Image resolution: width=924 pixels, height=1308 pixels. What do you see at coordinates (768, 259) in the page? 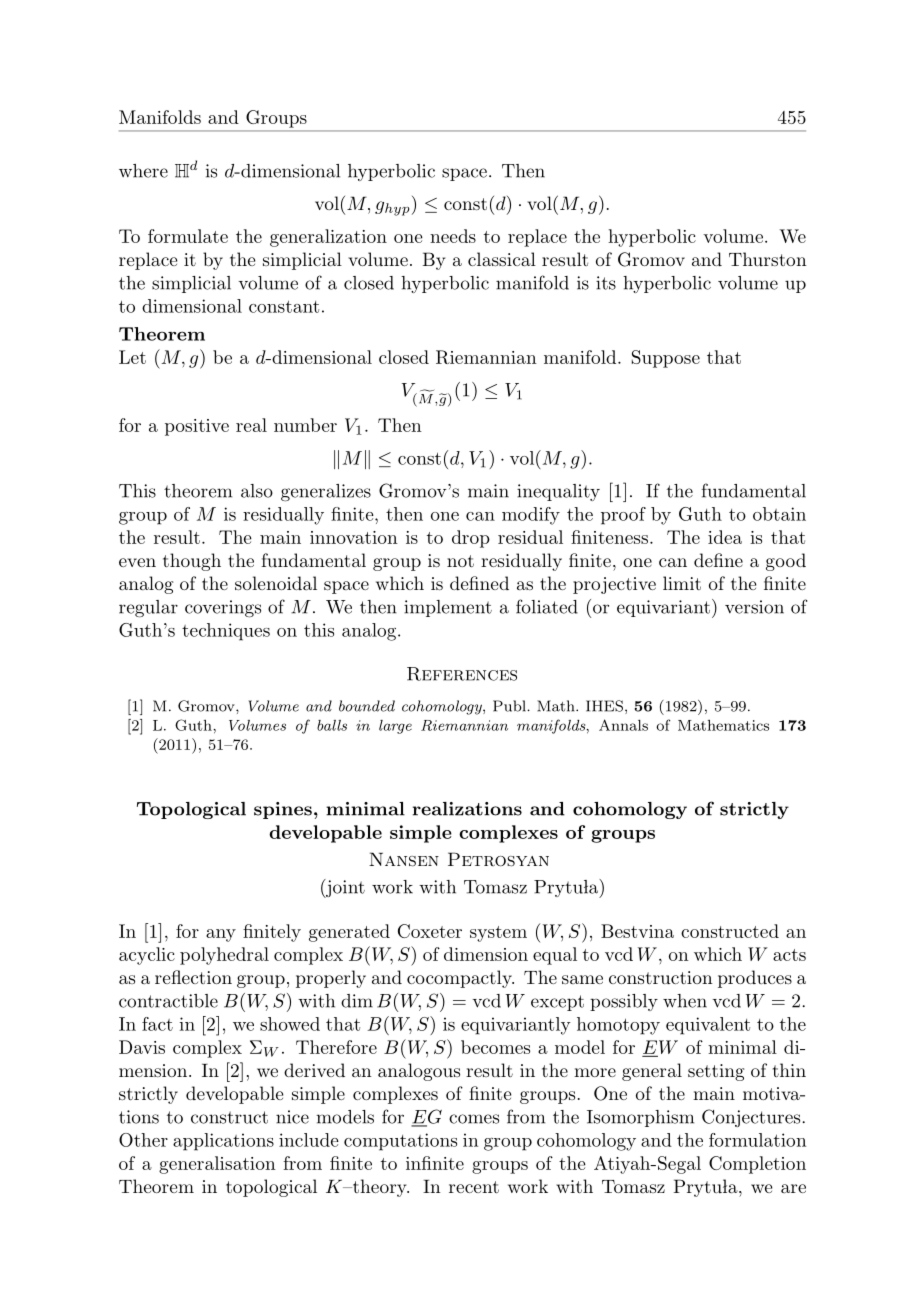
I see `Thurston` at bounding box center [768, 259].
